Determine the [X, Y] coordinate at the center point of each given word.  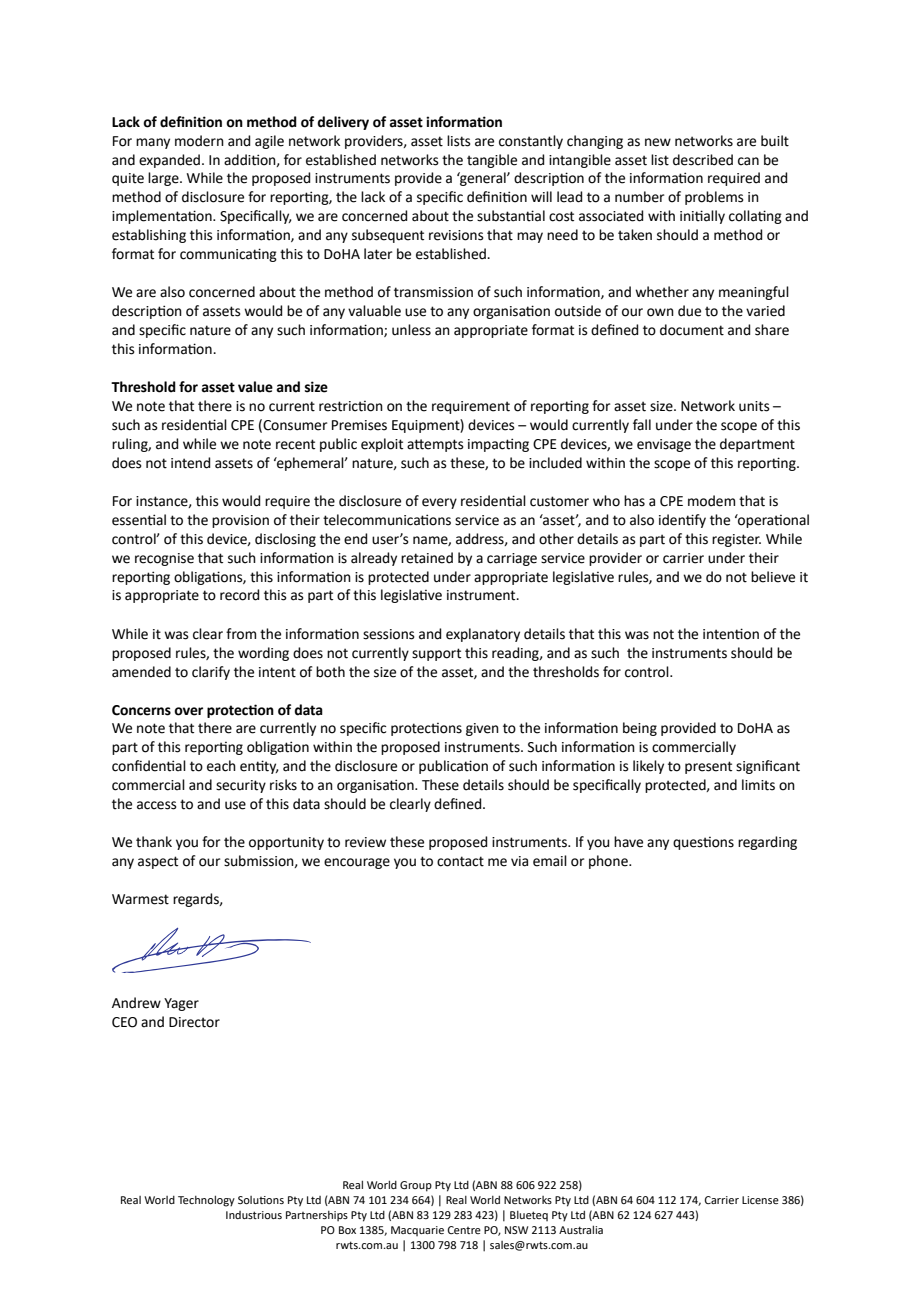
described [703, 160]
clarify [211, 673]
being [640, 729]
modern [199, 141]
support [436, 654]
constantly [531, 142]
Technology [206, 1201]
